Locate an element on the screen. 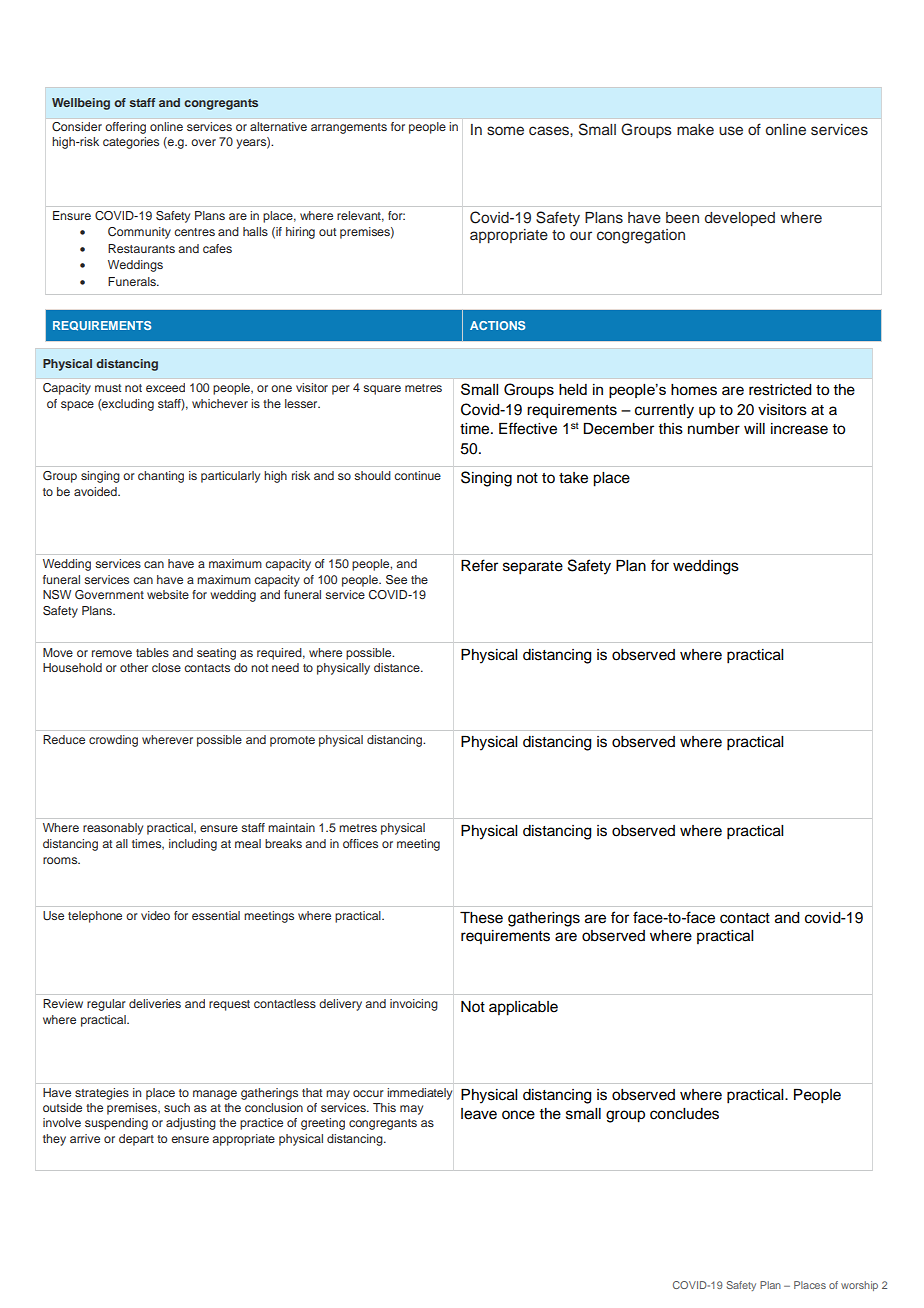  will is located at coordinates (754, 428).
